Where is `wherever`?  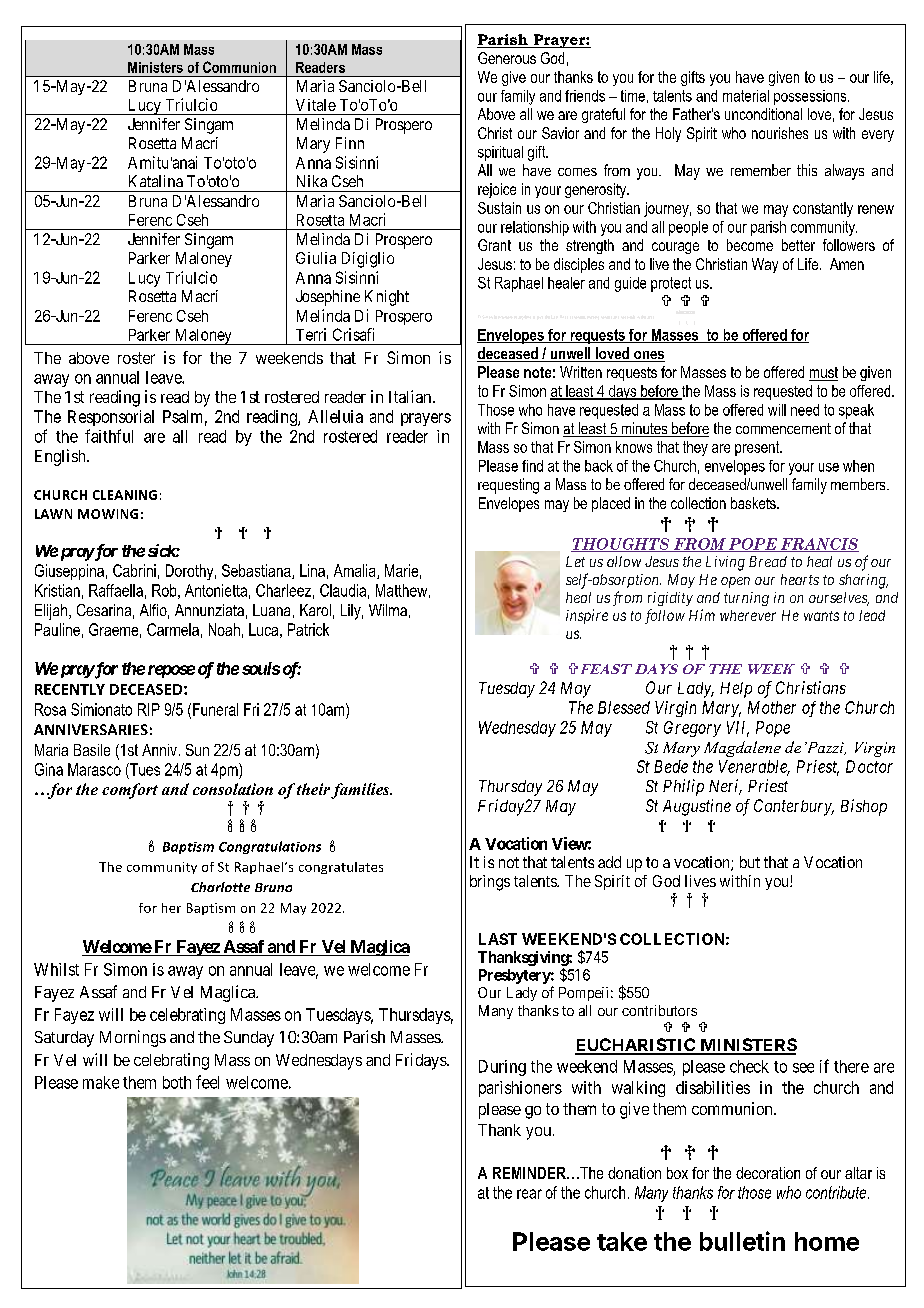
wherever is located at coordinates (748, 615).
